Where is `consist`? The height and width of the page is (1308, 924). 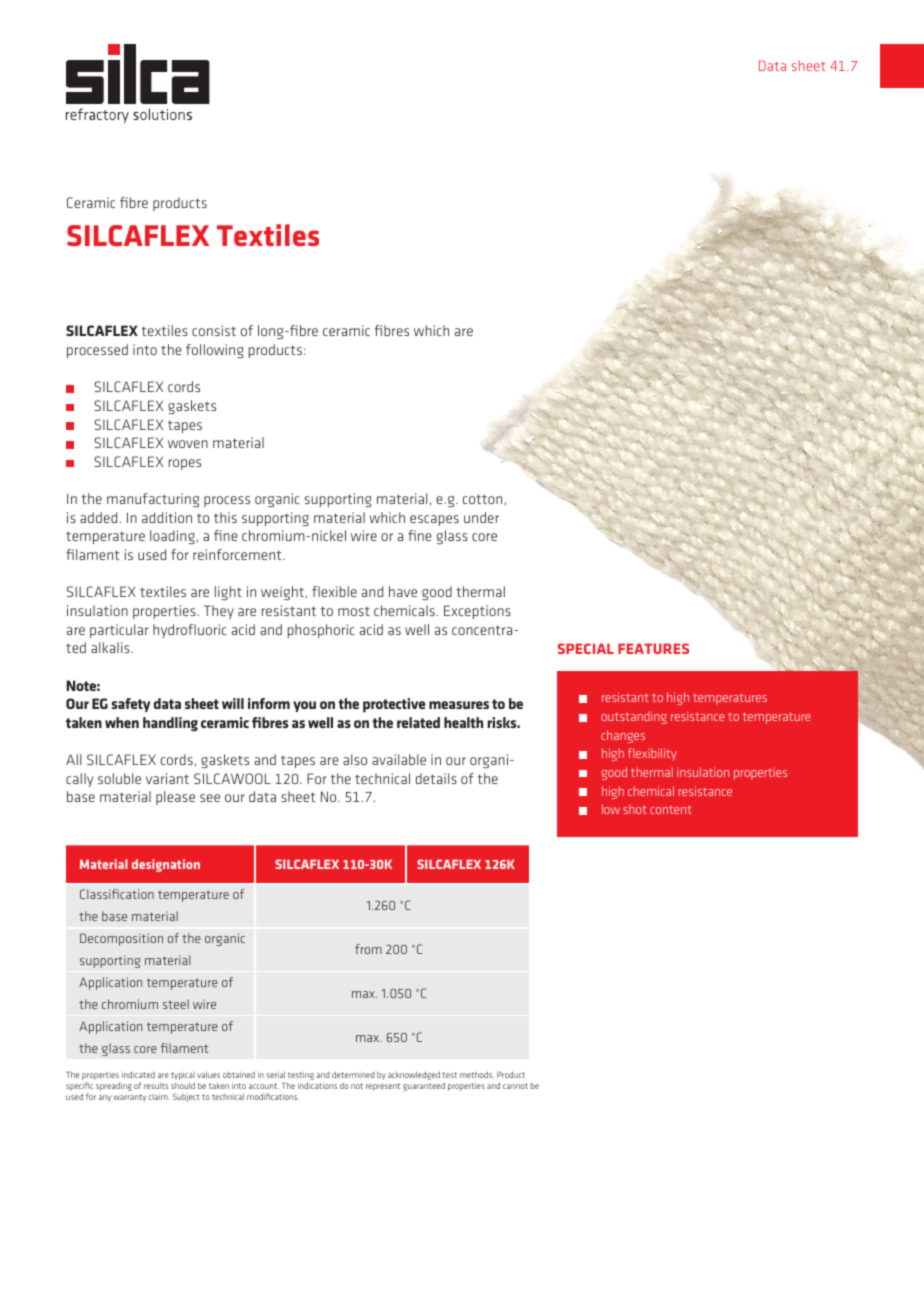
consist is located at coordinates (214, 330).
